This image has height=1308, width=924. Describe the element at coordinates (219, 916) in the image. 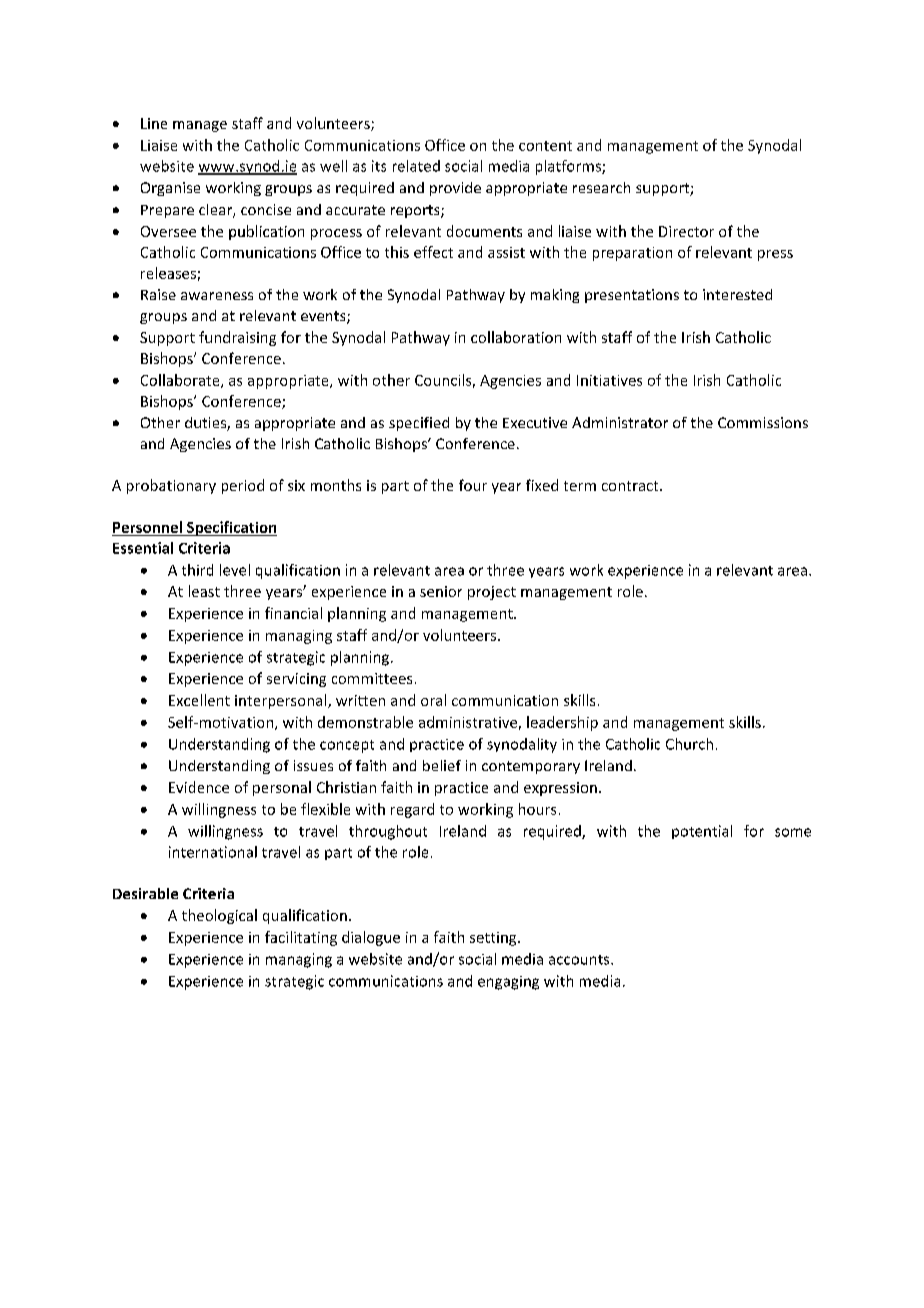

I see `theological` at that location.
